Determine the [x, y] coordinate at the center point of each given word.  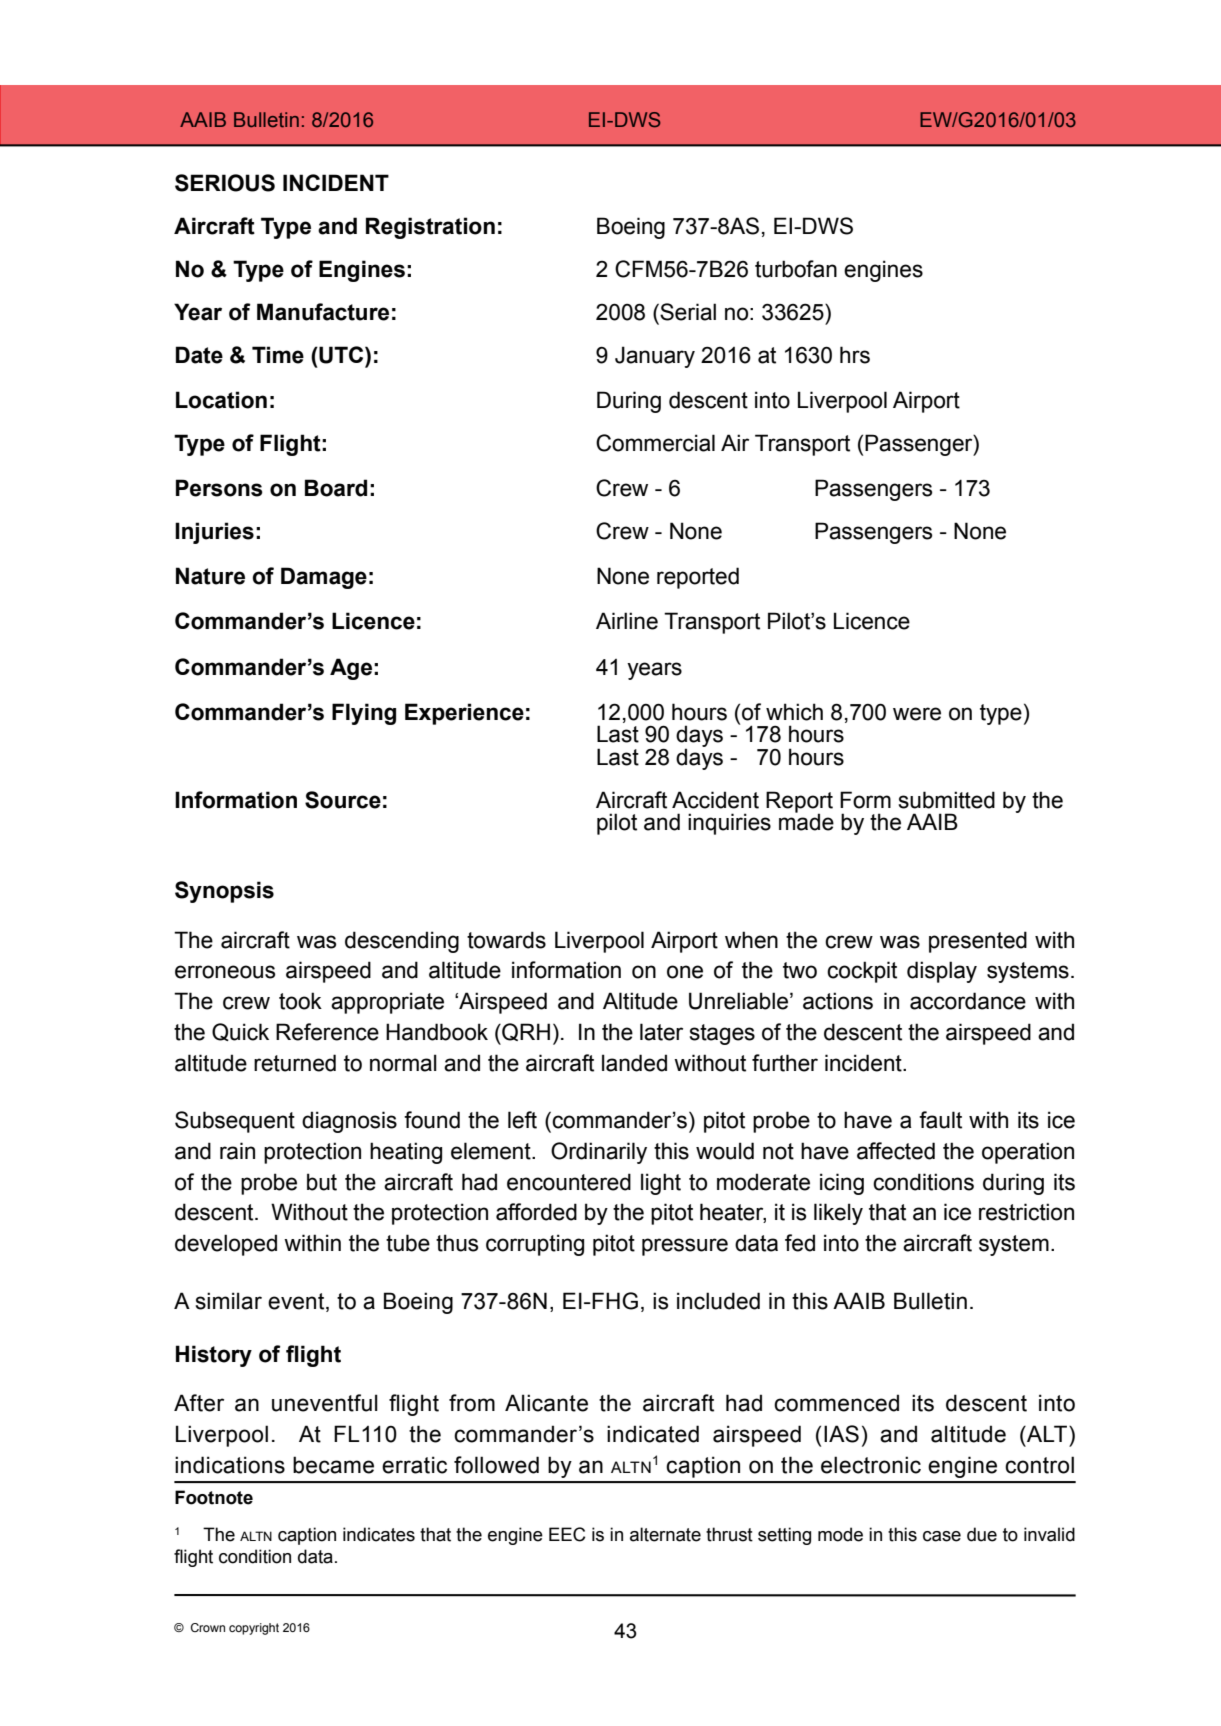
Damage [324, 578]
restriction [1026, 1212]
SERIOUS [225, 183]
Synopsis [224, 892]
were [917, 714]
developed [226, 1245]
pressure [685, 1247]
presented [978, 942]
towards [506, 940]
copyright [254, 1629]
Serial [687, 312]
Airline [627, 621]
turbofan [796, 269]
